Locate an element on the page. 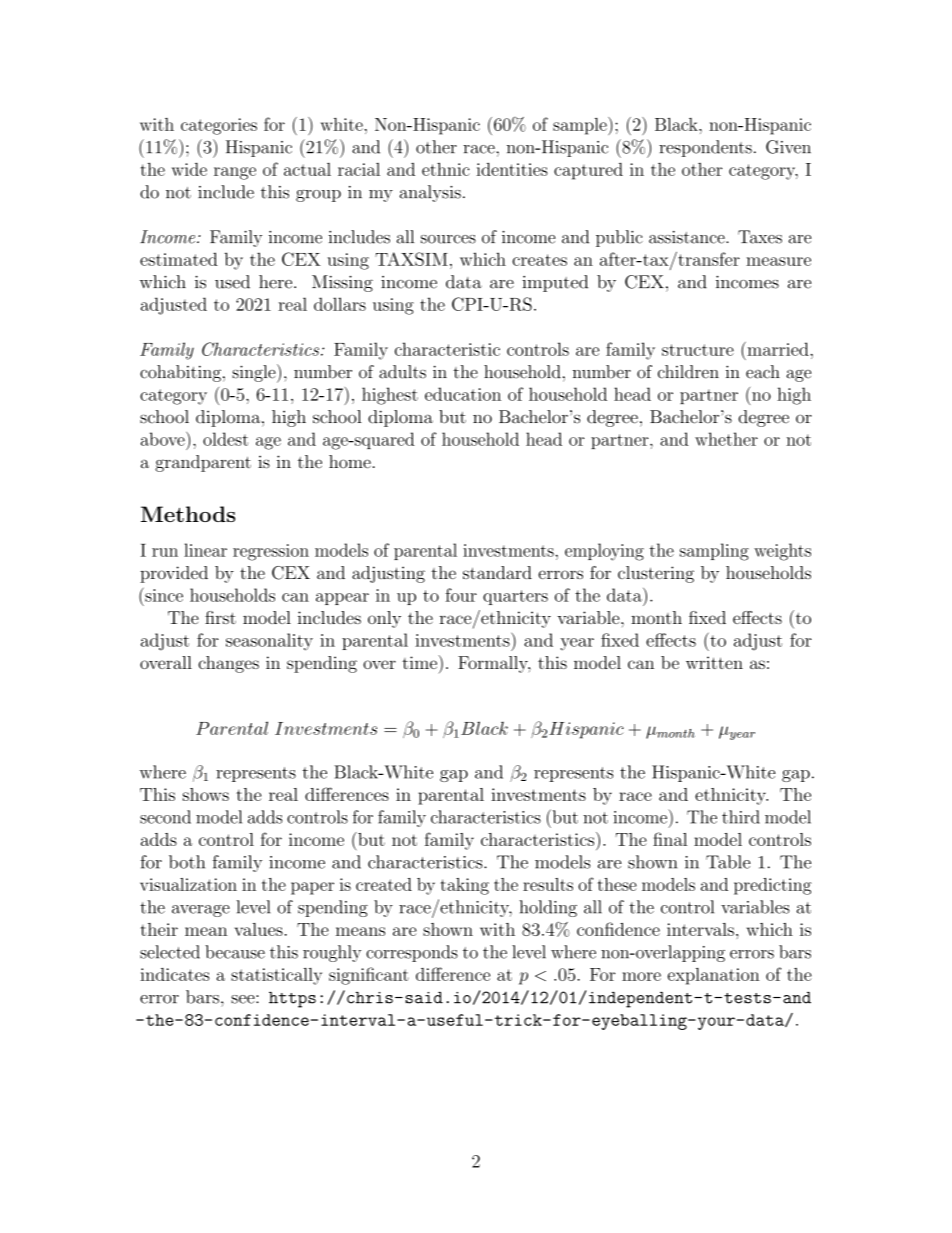 Image resolution: width=952 pixels, height=1233 pixels. written is located at coordinates (714, 662).
